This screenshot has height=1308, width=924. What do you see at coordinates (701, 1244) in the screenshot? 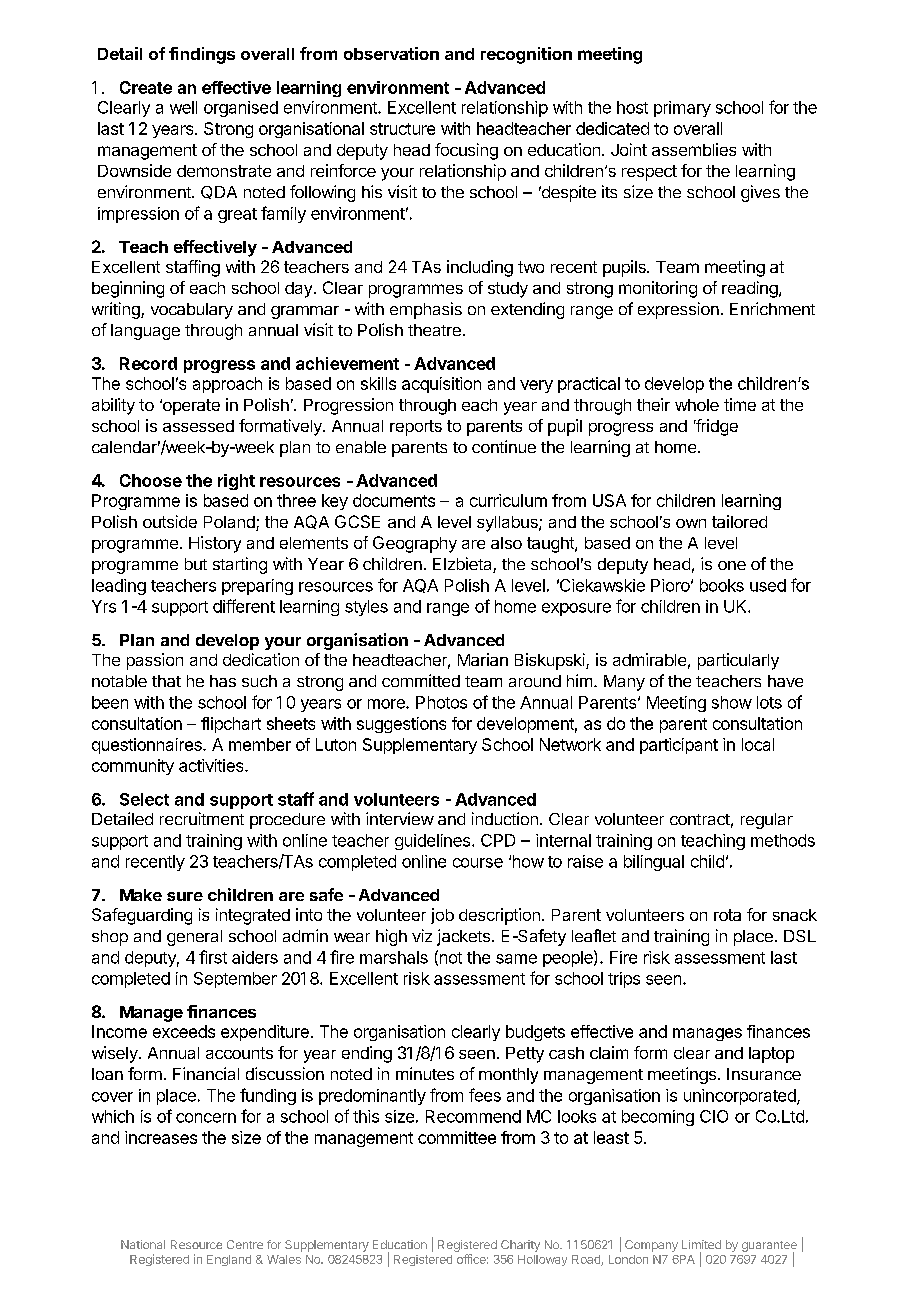
I see `Limited` at bounding box center [701, 1244].
